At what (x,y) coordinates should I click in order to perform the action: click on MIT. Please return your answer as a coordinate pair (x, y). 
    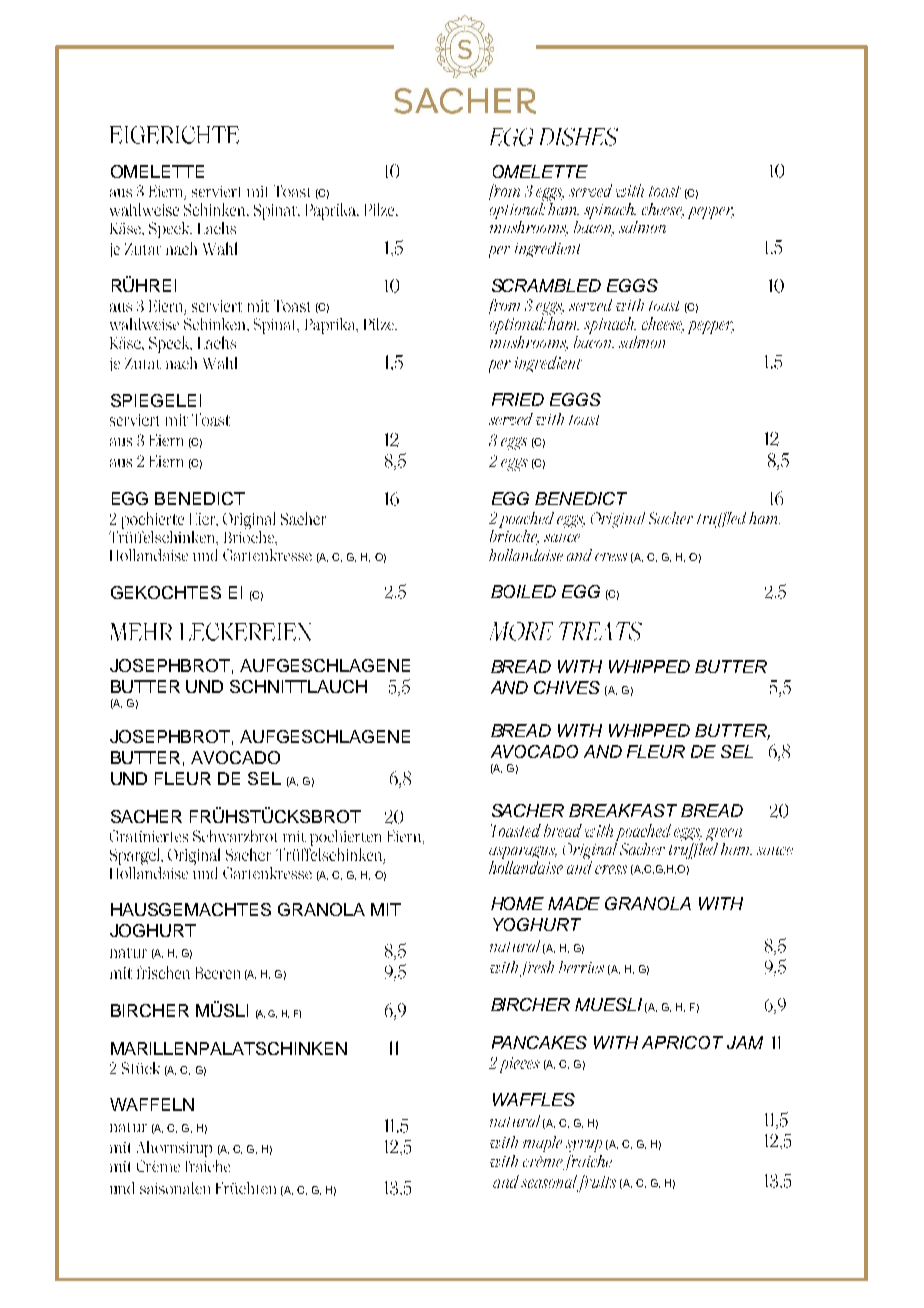
    Looking at the image, I should click on (386, 909).
